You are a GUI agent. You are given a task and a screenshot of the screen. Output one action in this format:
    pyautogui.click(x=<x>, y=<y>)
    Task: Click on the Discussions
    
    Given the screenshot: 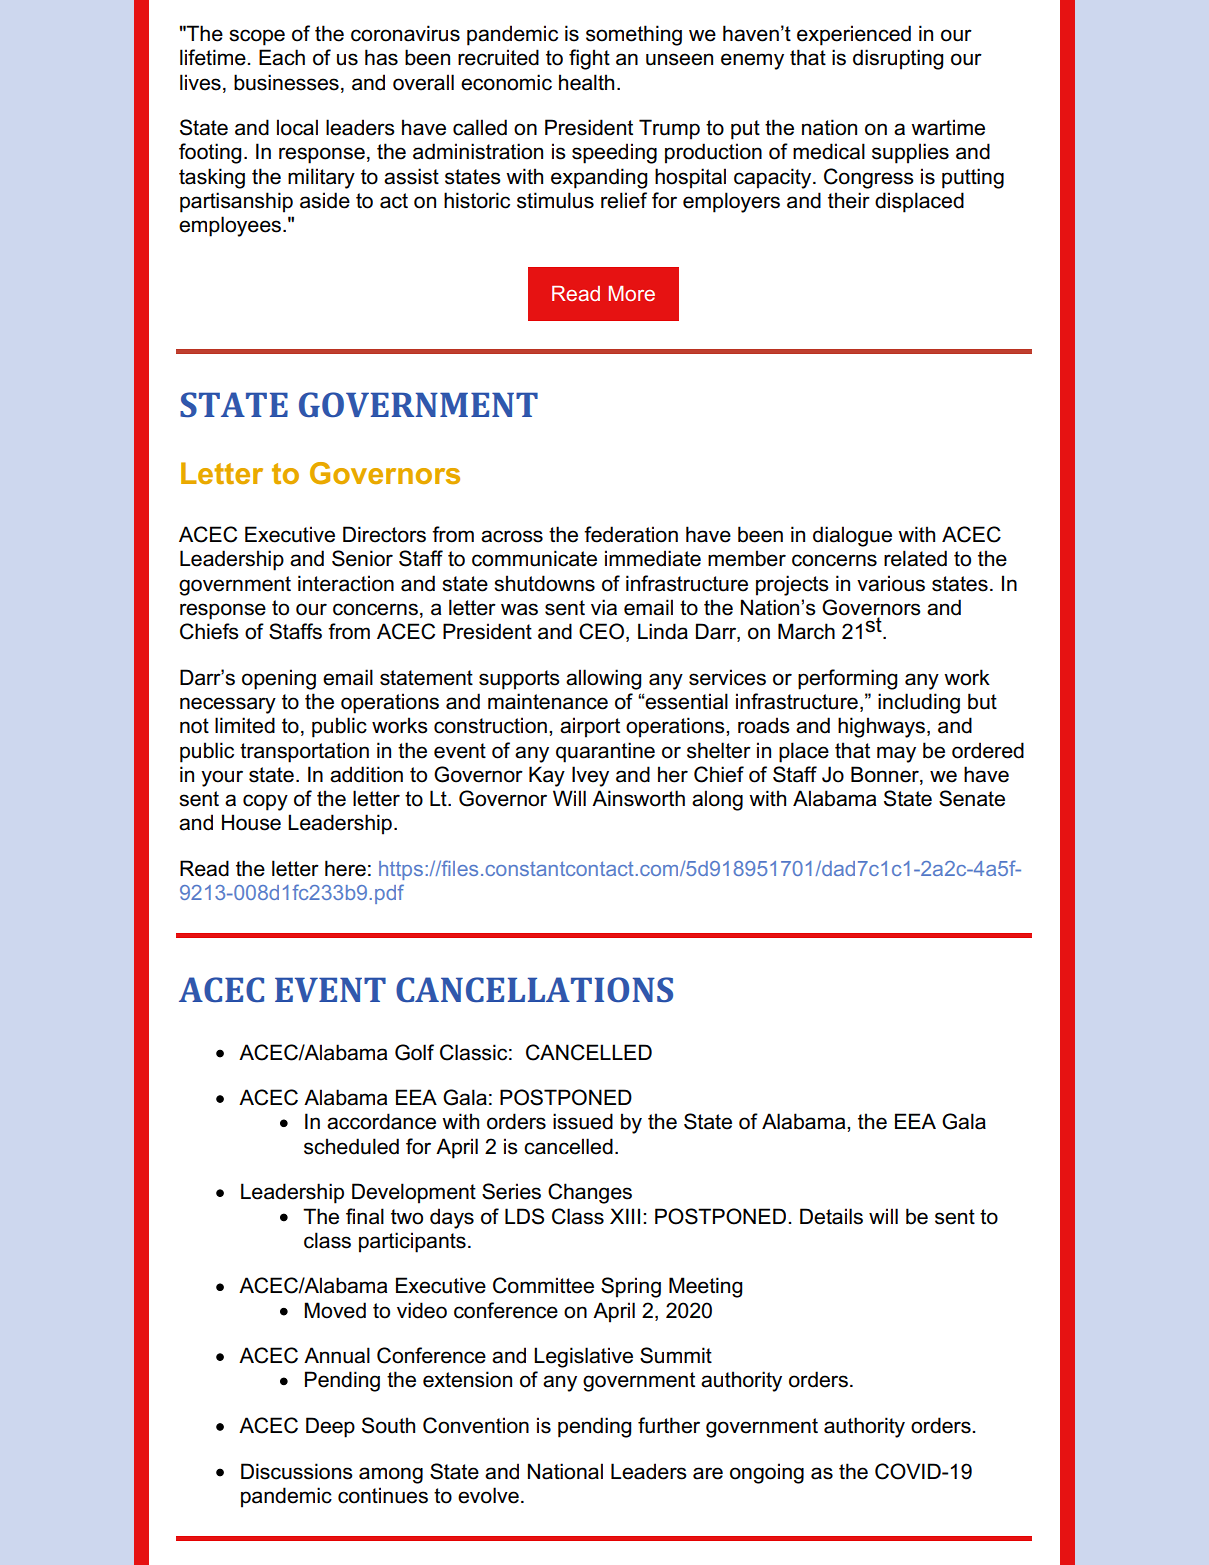 What is the action you would take?
    pyautogui.click(x=297, y=1471)
